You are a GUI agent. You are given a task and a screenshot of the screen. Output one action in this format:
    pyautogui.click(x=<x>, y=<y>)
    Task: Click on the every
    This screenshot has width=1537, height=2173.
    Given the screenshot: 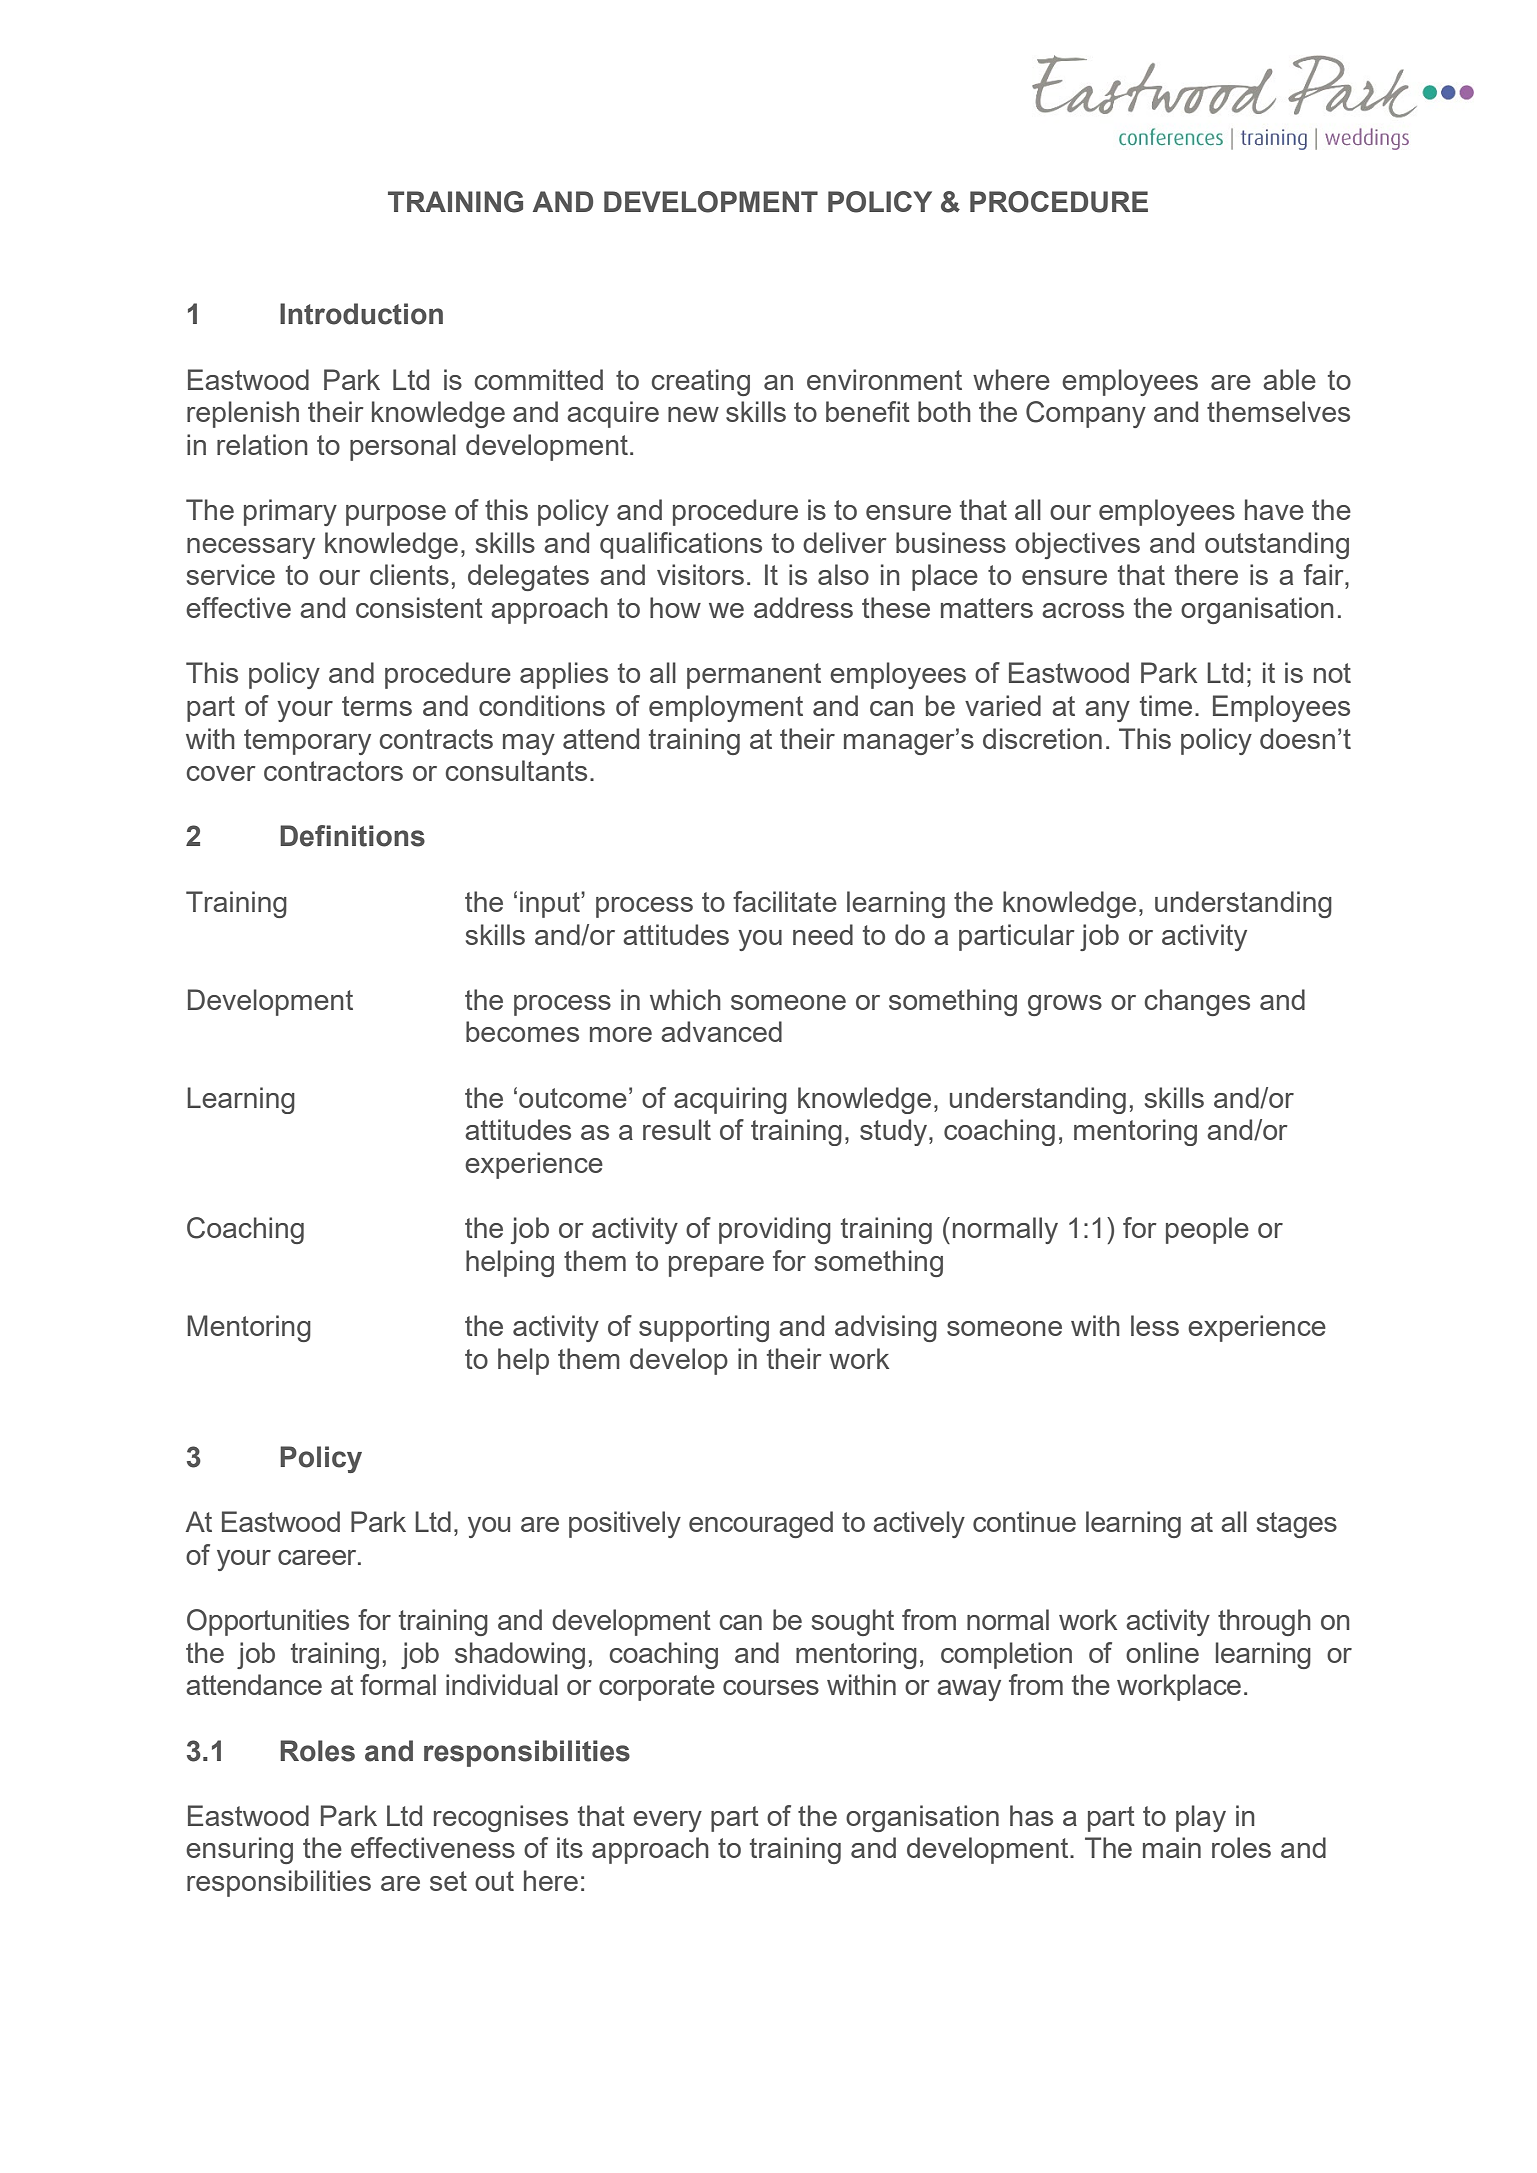 What is the action you would take?
    pyautogui.click(x=667, y=1821)
